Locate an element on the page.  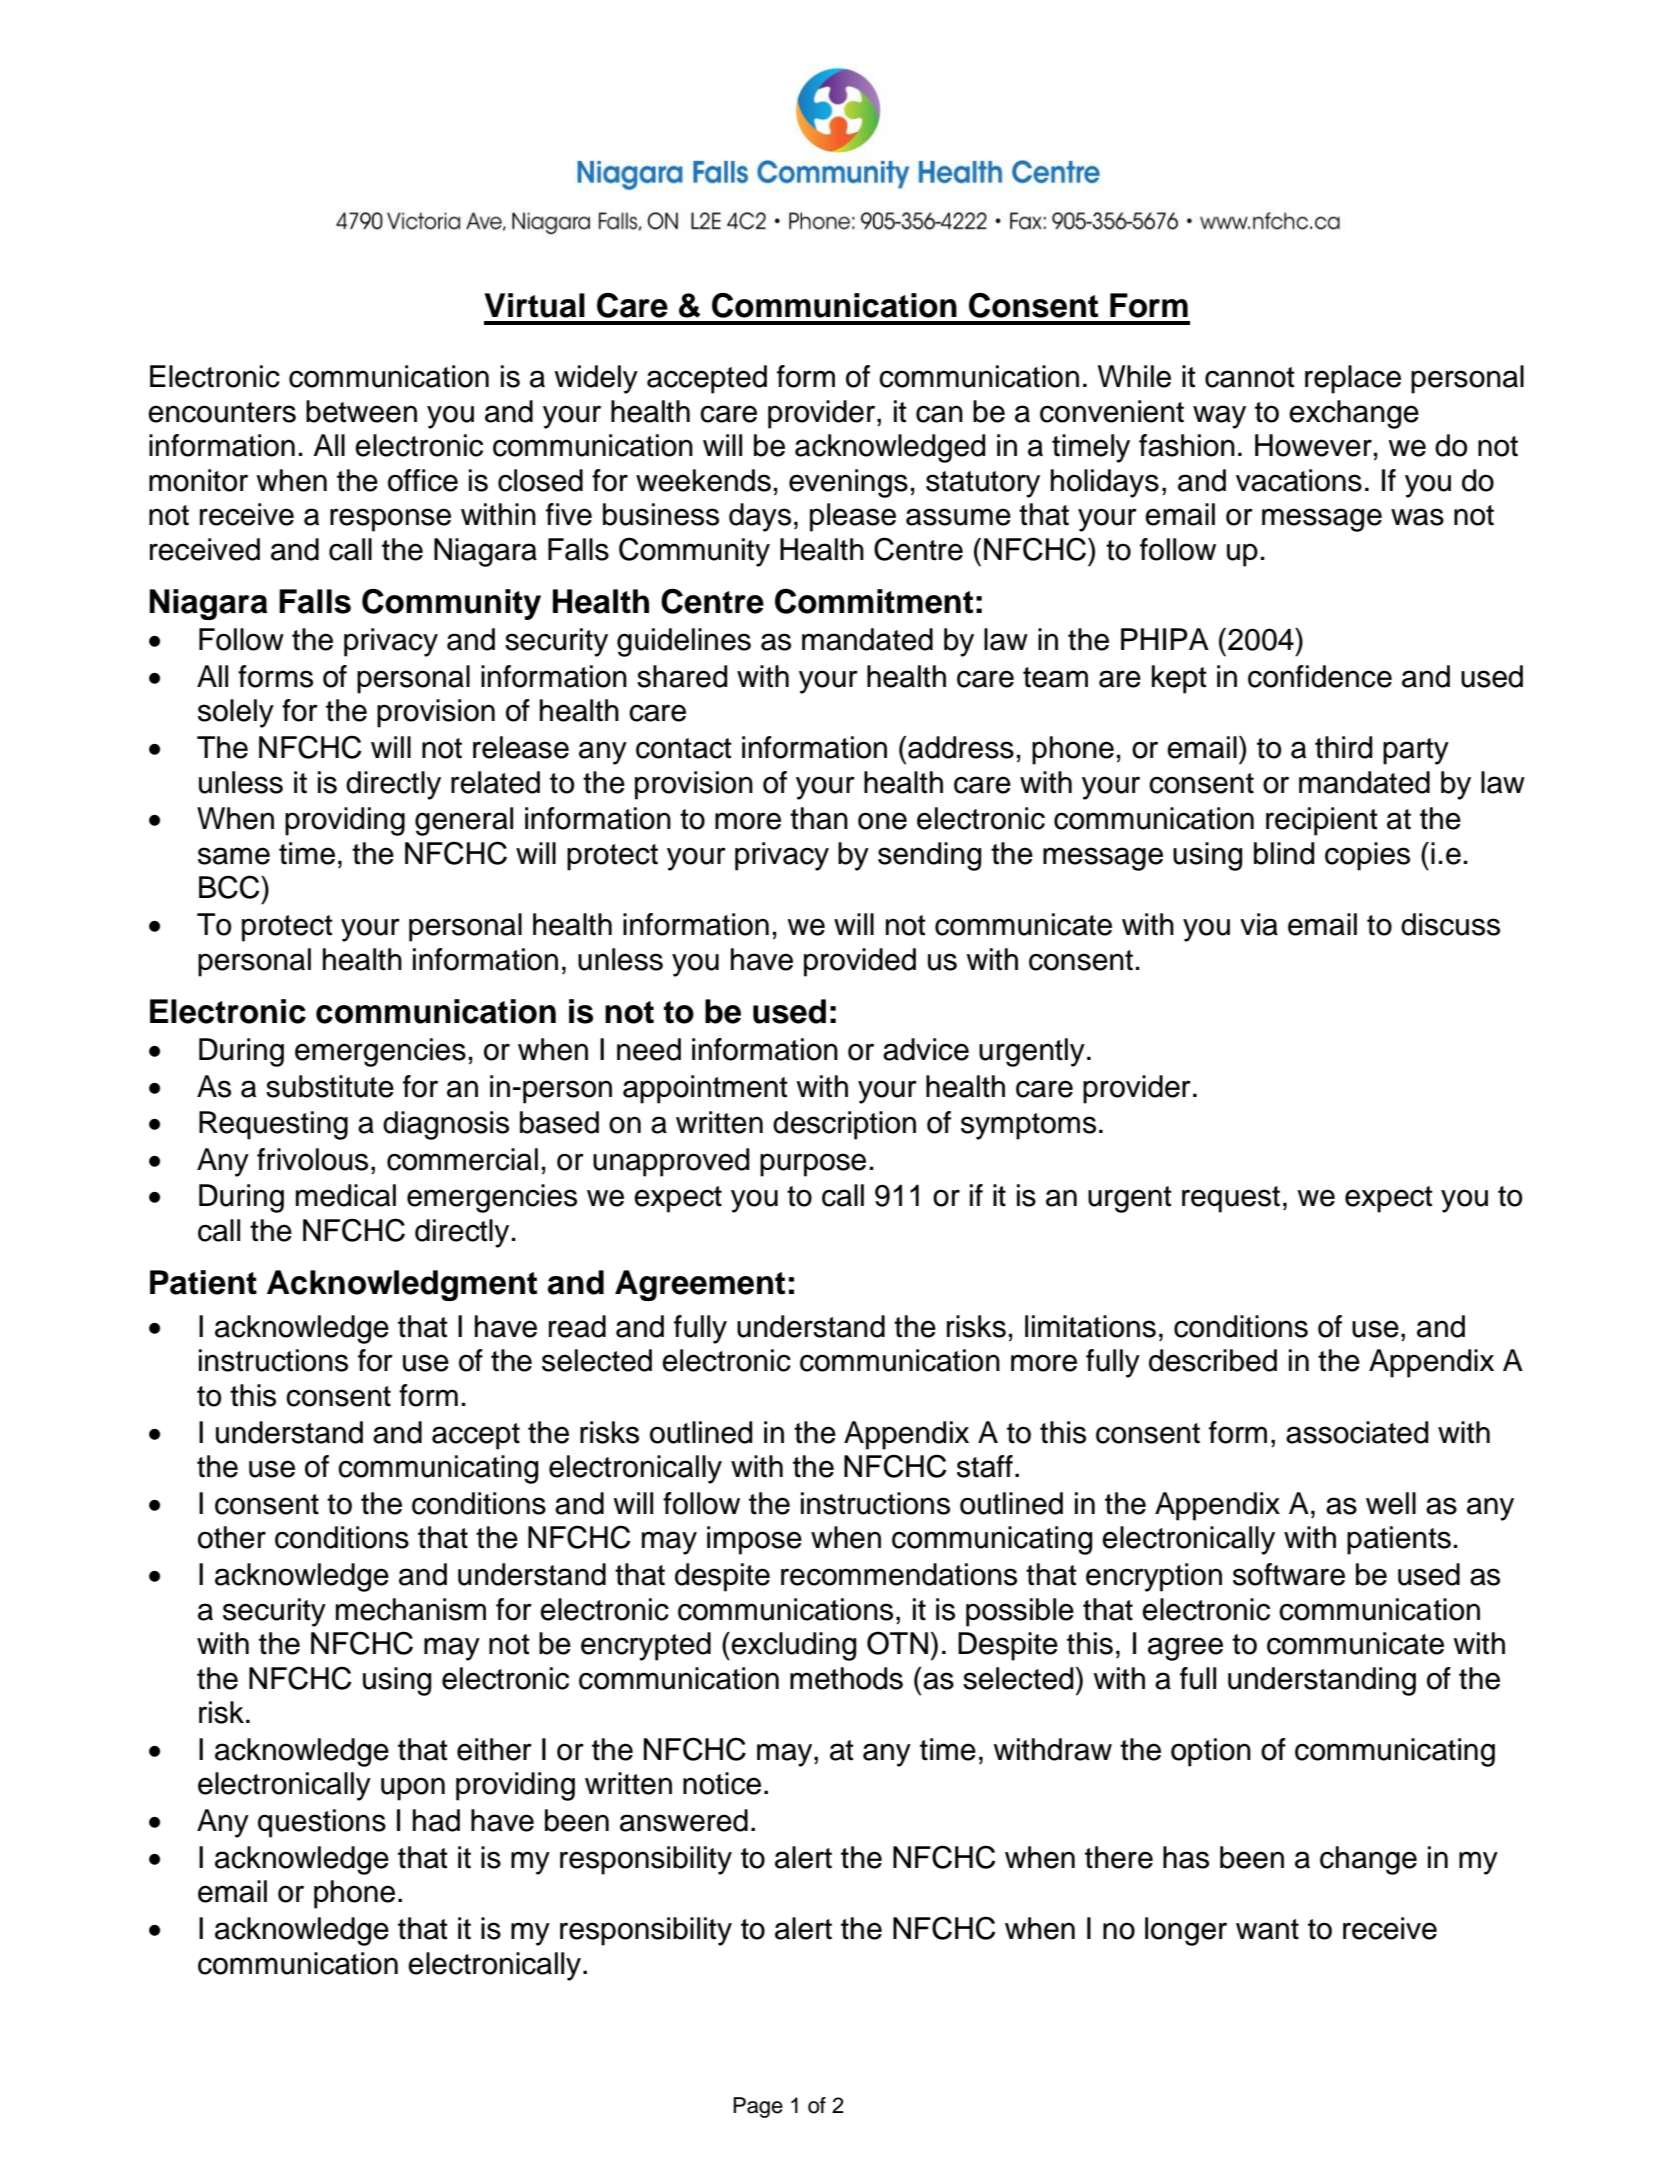
methods is located at coordinates (846, 1678).
